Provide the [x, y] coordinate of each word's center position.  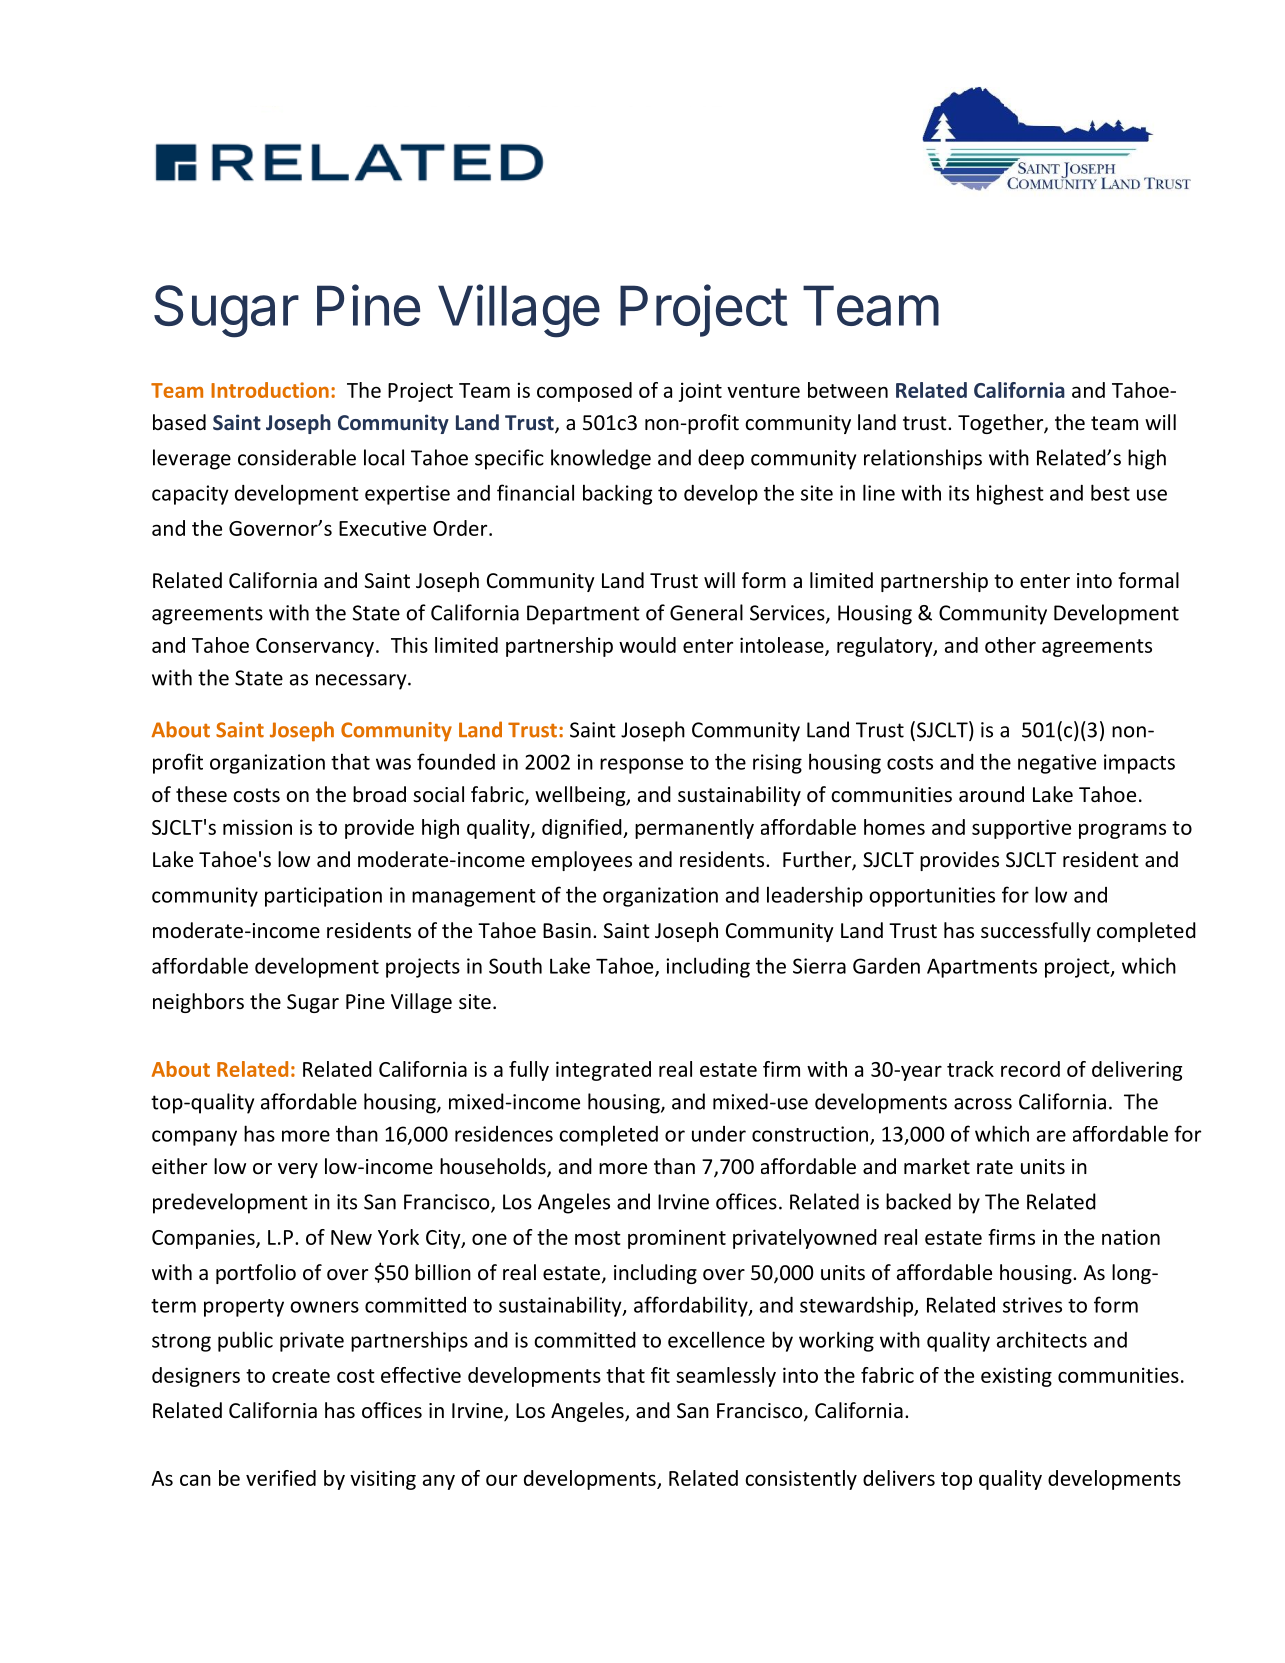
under [719, 1134]
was [393, 764]
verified [281, 1478]
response [641, 766]
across [983, 1104]
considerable [297, 457]
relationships [923, 459]
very [298, 1170]
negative [1057, 764]
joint [700, 392]
